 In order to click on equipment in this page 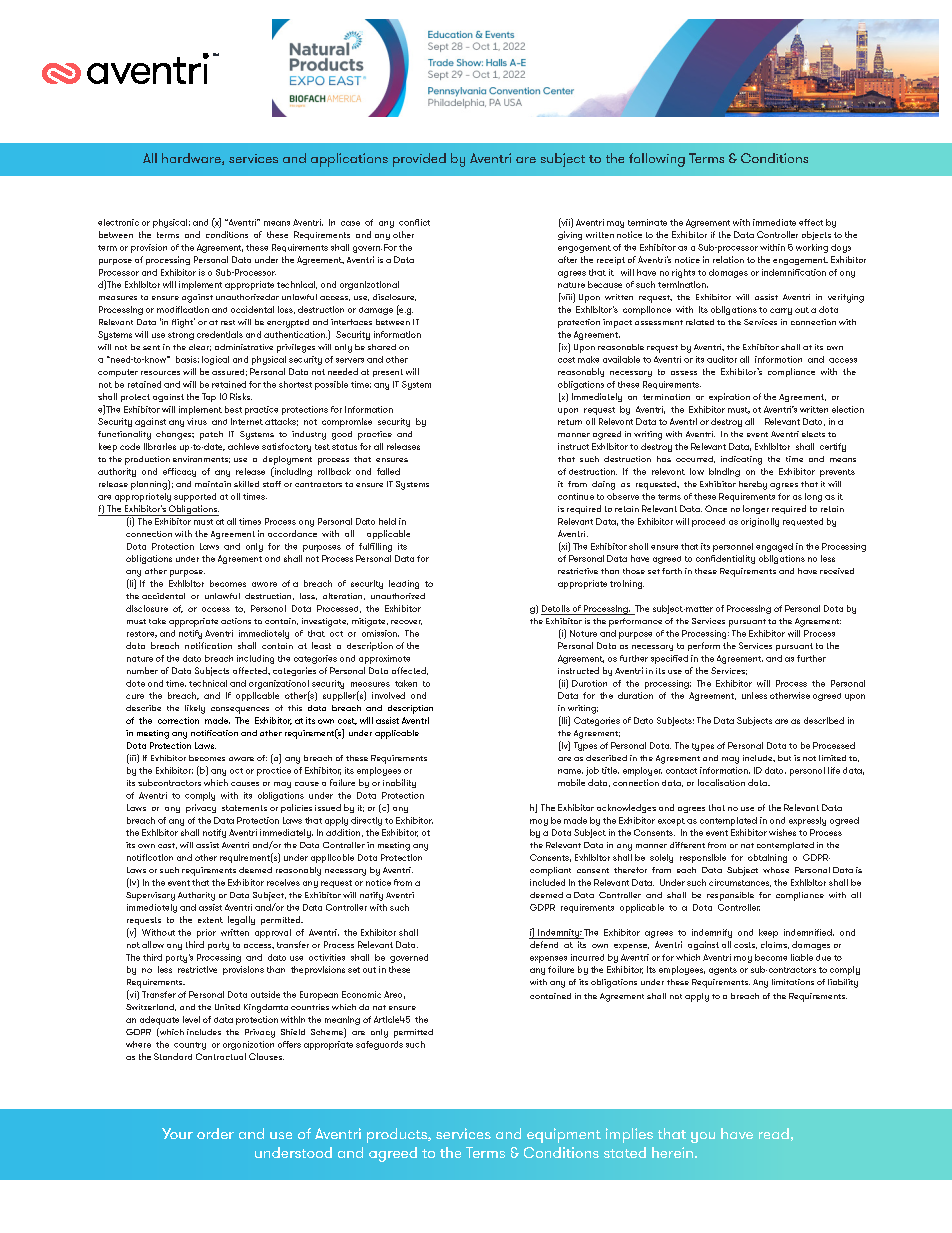, I will do `click(564, 1135)`.
